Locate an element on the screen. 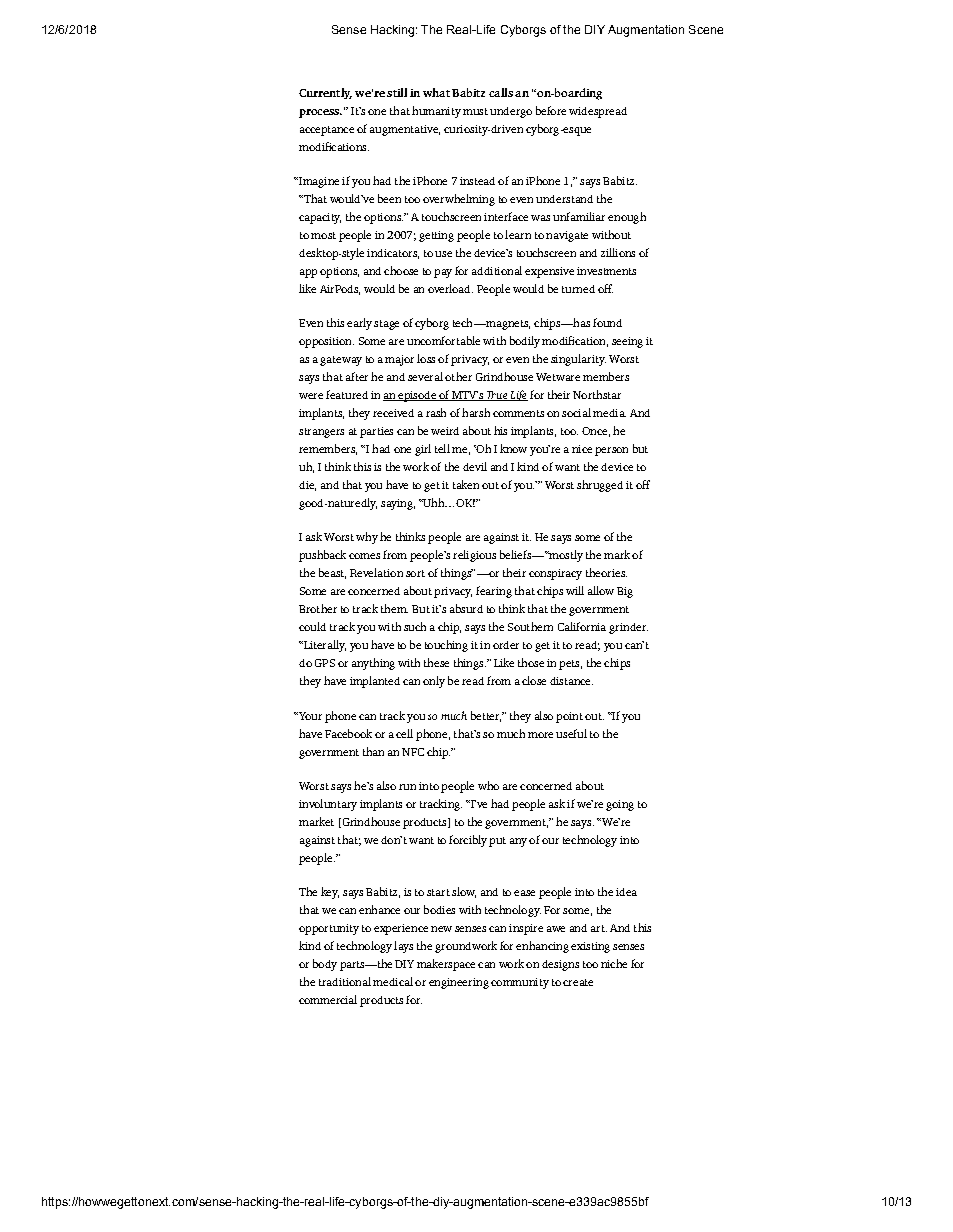  harsh is located at coordinates (476, 412).
